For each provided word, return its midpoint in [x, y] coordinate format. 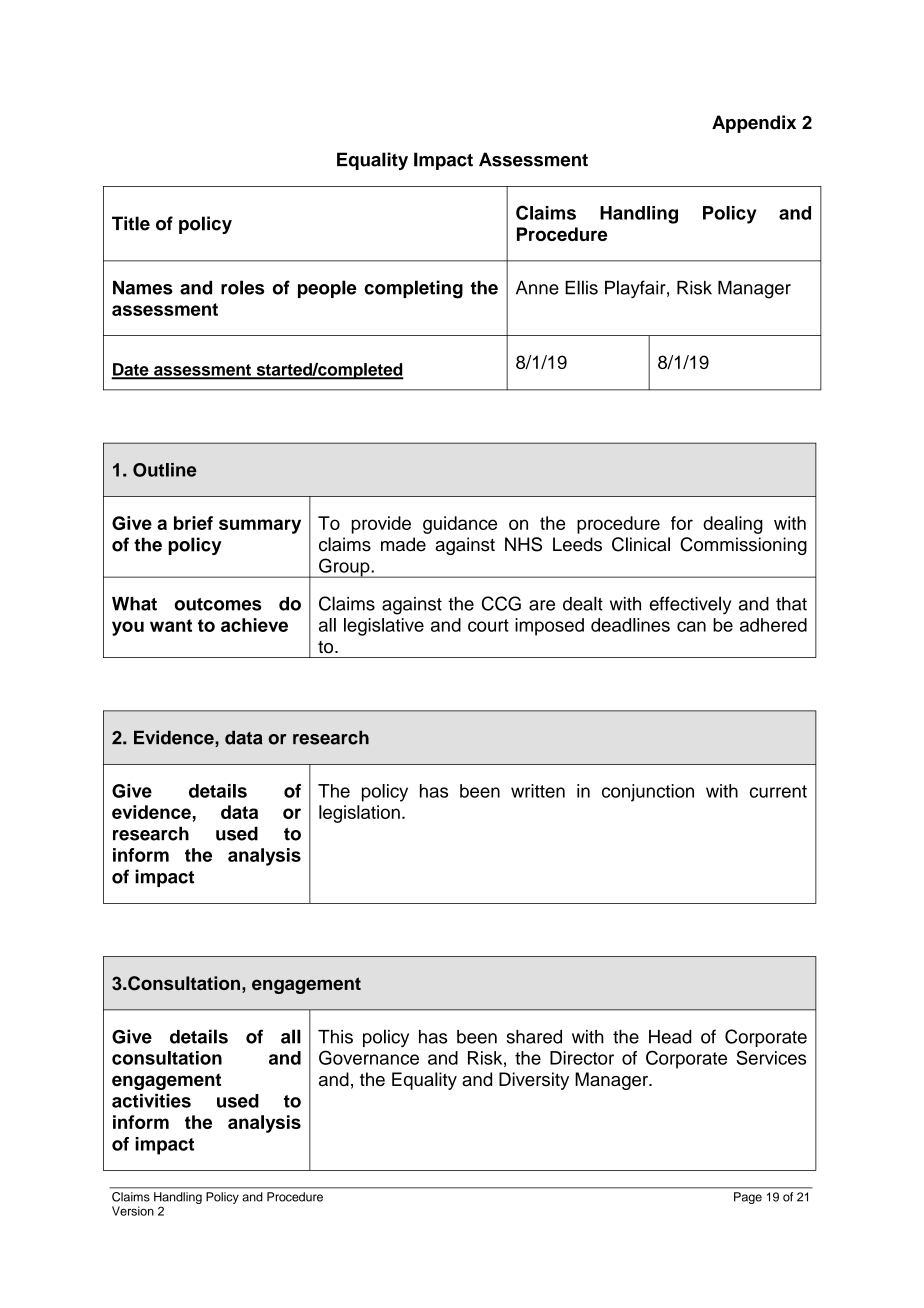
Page [748, 1198]
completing [413, 289]
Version [133, 1211]
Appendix [754, 124]
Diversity [534, 1081]
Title [131, 223]
